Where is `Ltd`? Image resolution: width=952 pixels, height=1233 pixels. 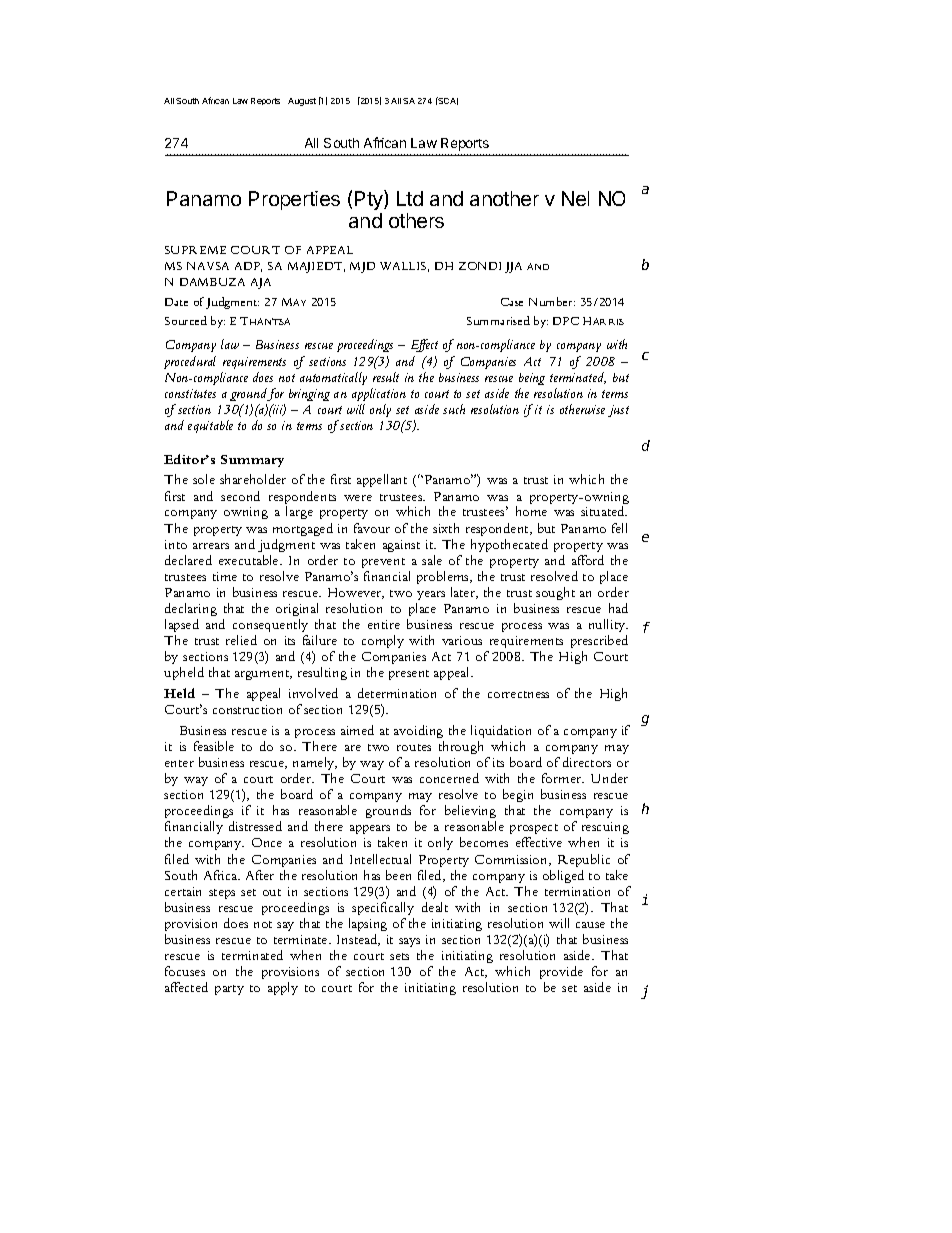
Ltd is located at coordinates (410, 198).
